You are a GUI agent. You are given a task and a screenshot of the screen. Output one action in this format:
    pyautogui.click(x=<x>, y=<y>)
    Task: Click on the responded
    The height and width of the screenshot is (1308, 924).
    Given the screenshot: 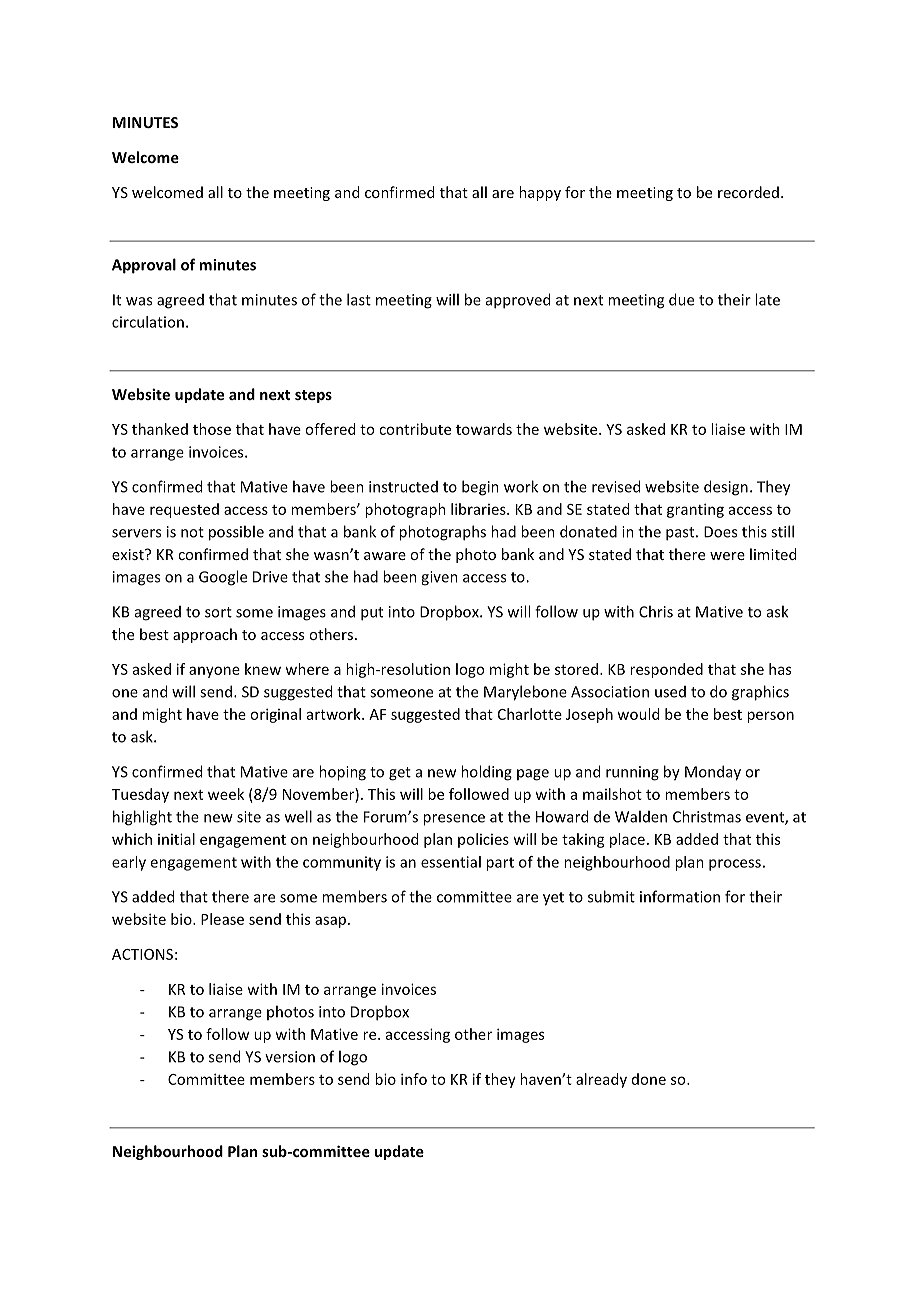 What is the action you would take?
    pyautogui.click(x=666, y=670)
